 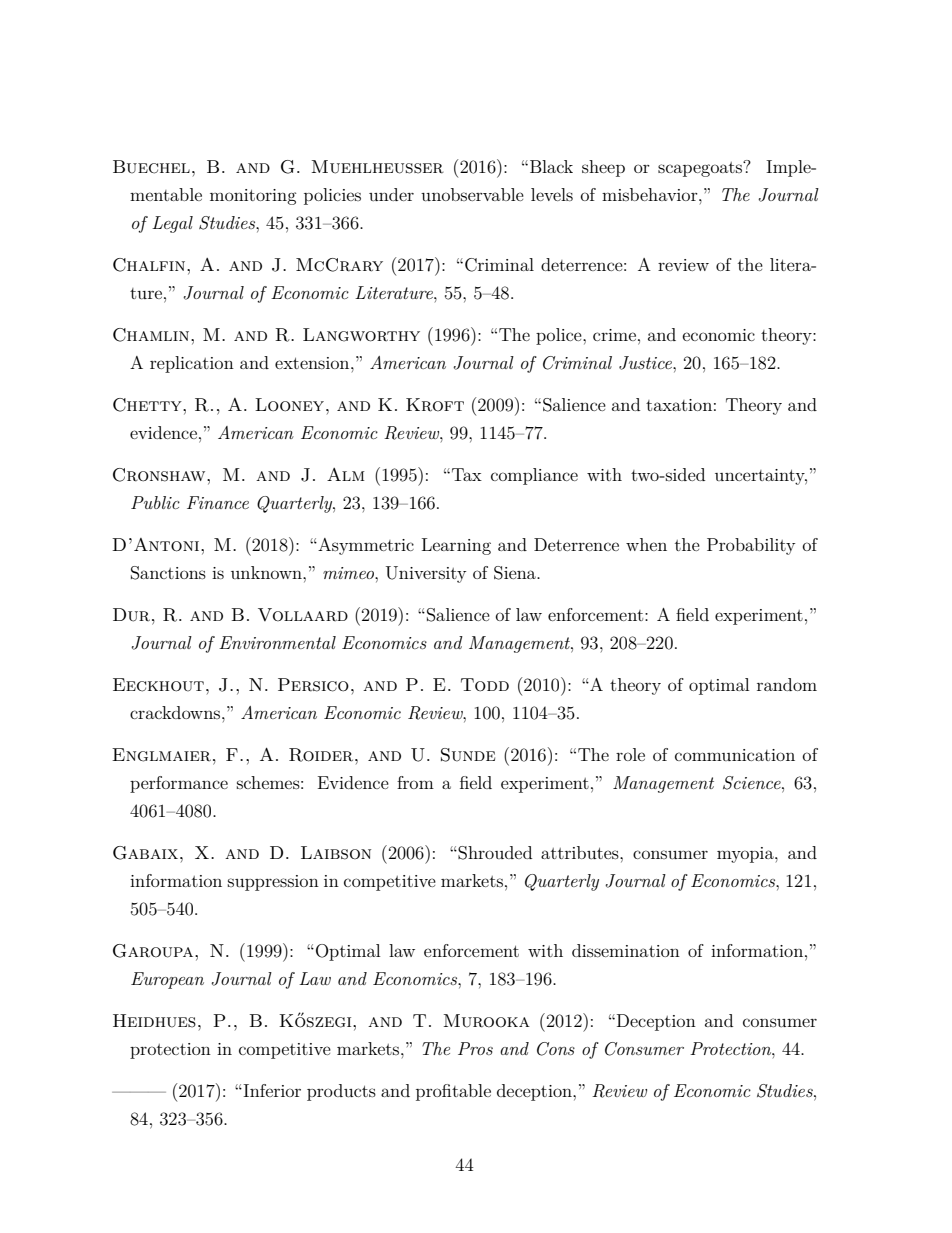 I want to click on myopia, so click(x=746, y=855).
